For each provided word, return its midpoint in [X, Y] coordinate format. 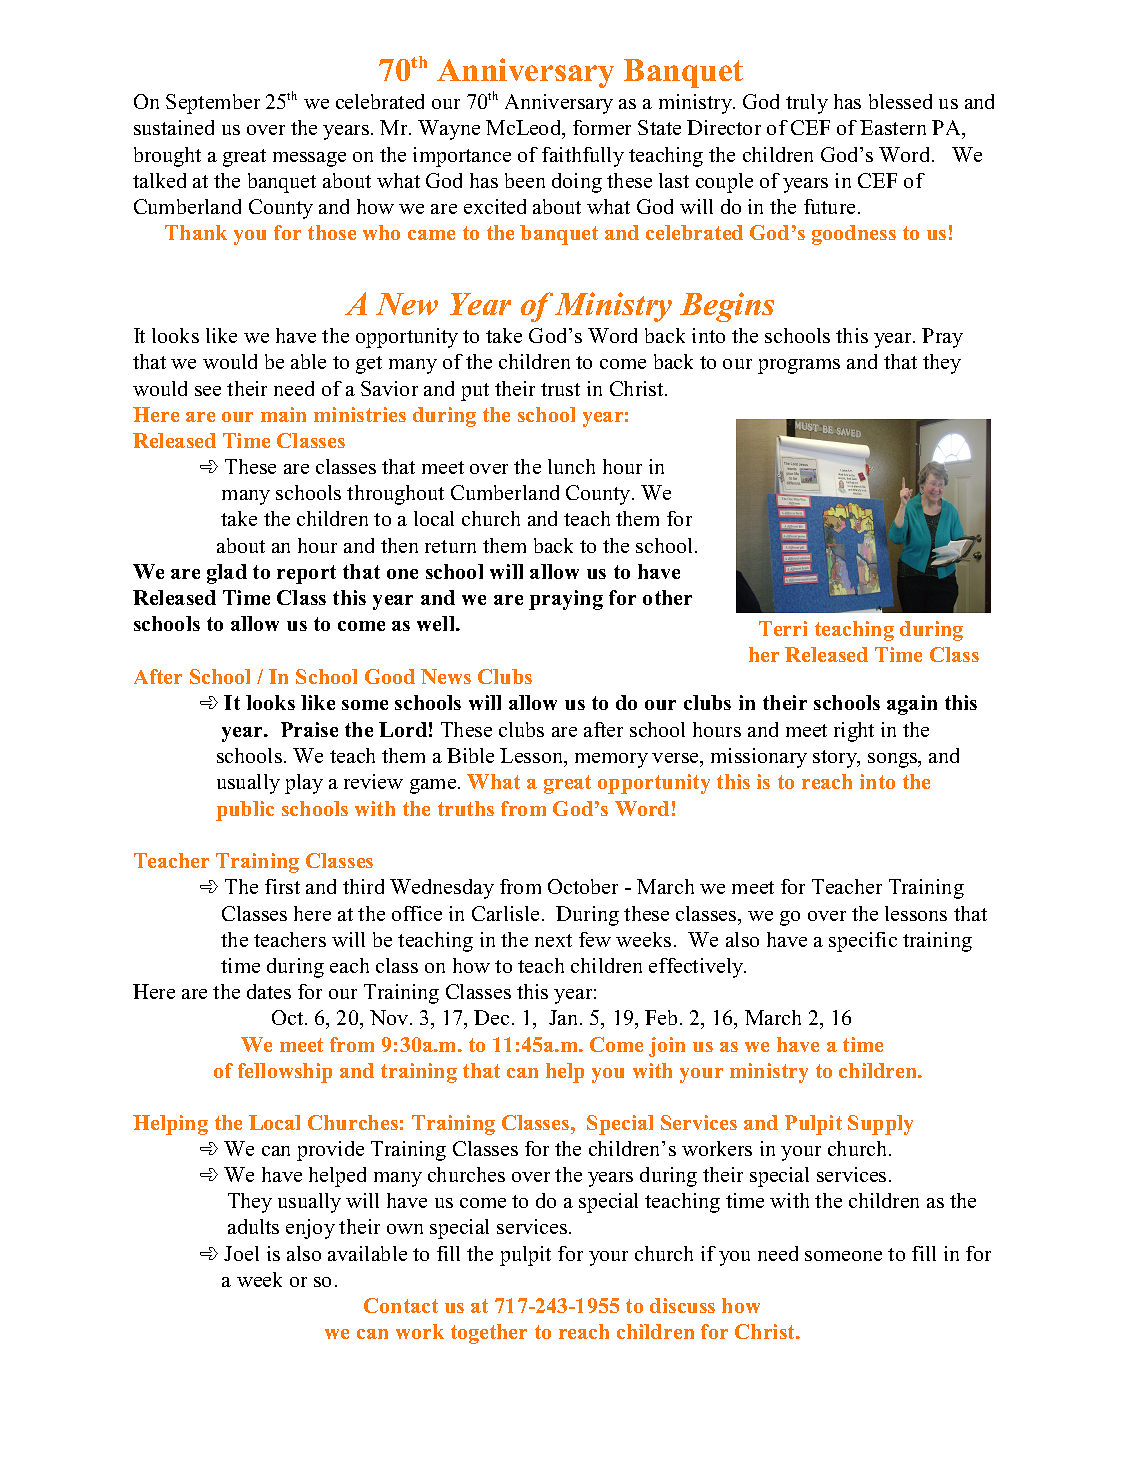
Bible [470, 755]
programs [799, 366]
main [283, 414]
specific [863, 942]
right [854, 732]
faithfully [583, 157]
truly [807, 104]
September [213, 104]
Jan [565, 1017]
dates [269, 991]
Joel [241, 1253]
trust [560, 389]
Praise [309, 729]
